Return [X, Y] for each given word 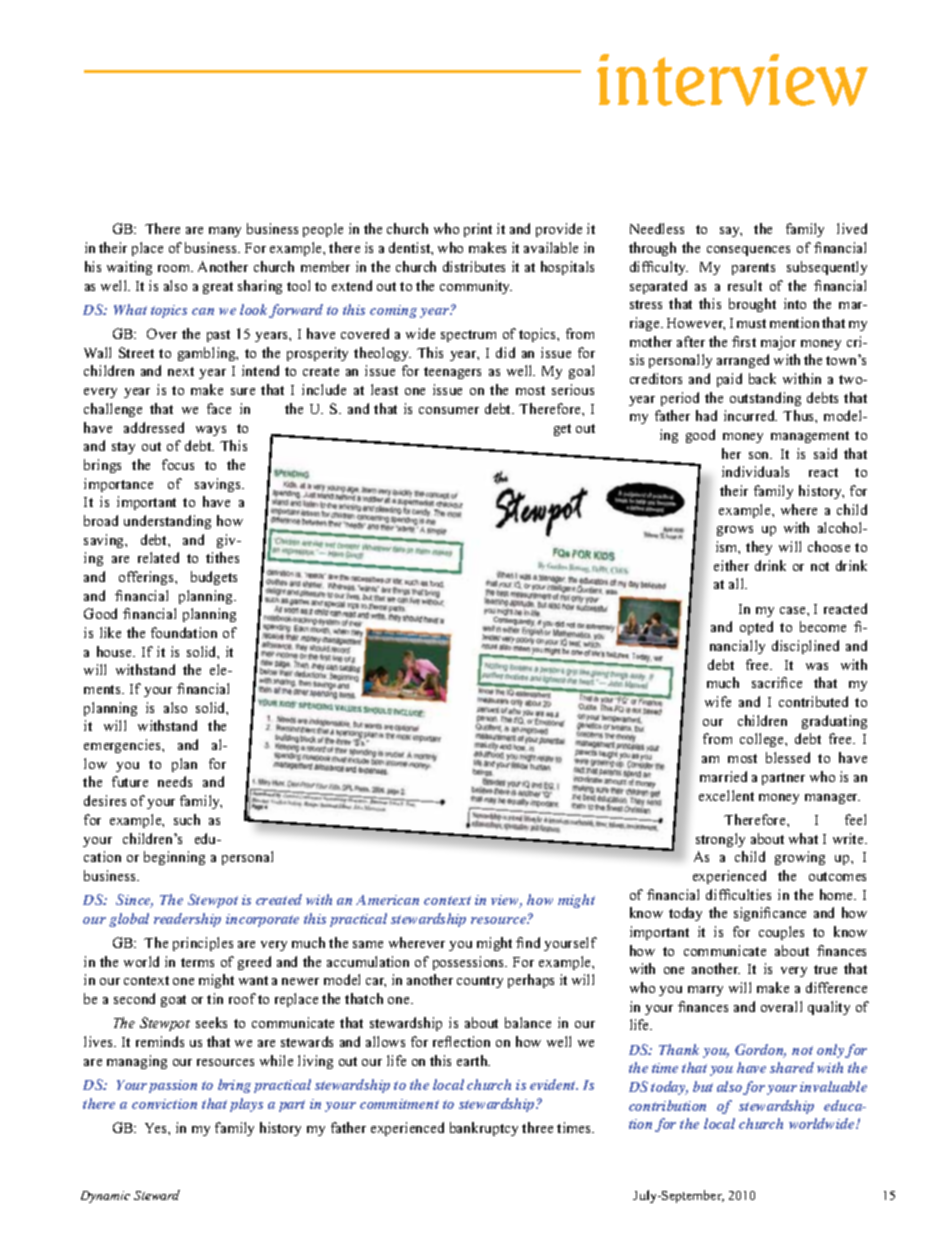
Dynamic [105, 1197]
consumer [449, 410]
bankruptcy [484, 1129]
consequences [748, 251]
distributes [474, 266]
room [175, 268]
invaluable [833, 1086]
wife [718, 701]
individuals [755, 471]
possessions [470, 963]
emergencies [123, 746]
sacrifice [777, 682]
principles [203, 944]
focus [178, 464]
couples [781, 933]
